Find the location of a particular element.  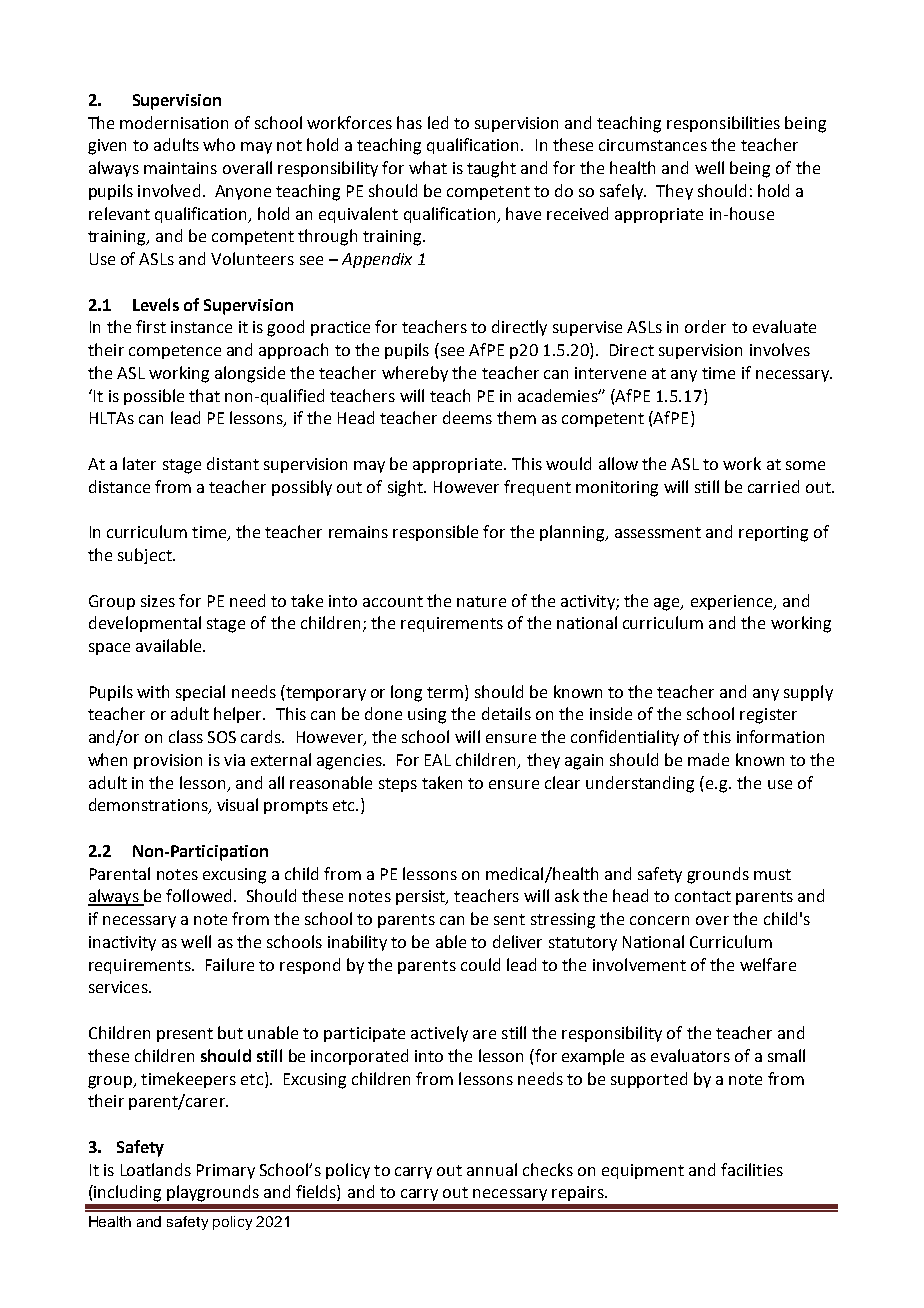

welfare is located at coordinates (768, 964).
